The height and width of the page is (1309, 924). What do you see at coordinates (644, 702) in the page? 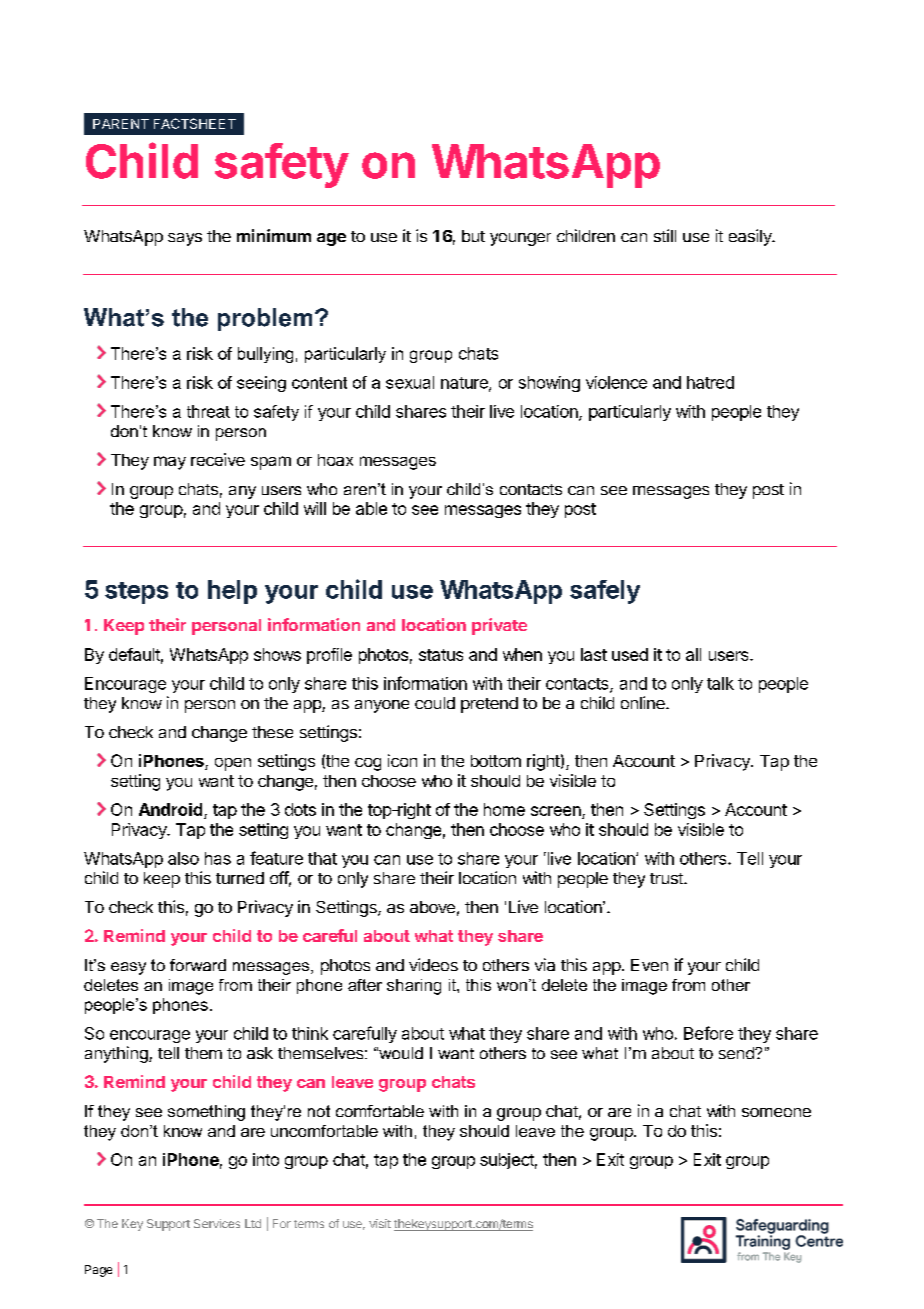
I see `online` at bounding box center [644, 702].
